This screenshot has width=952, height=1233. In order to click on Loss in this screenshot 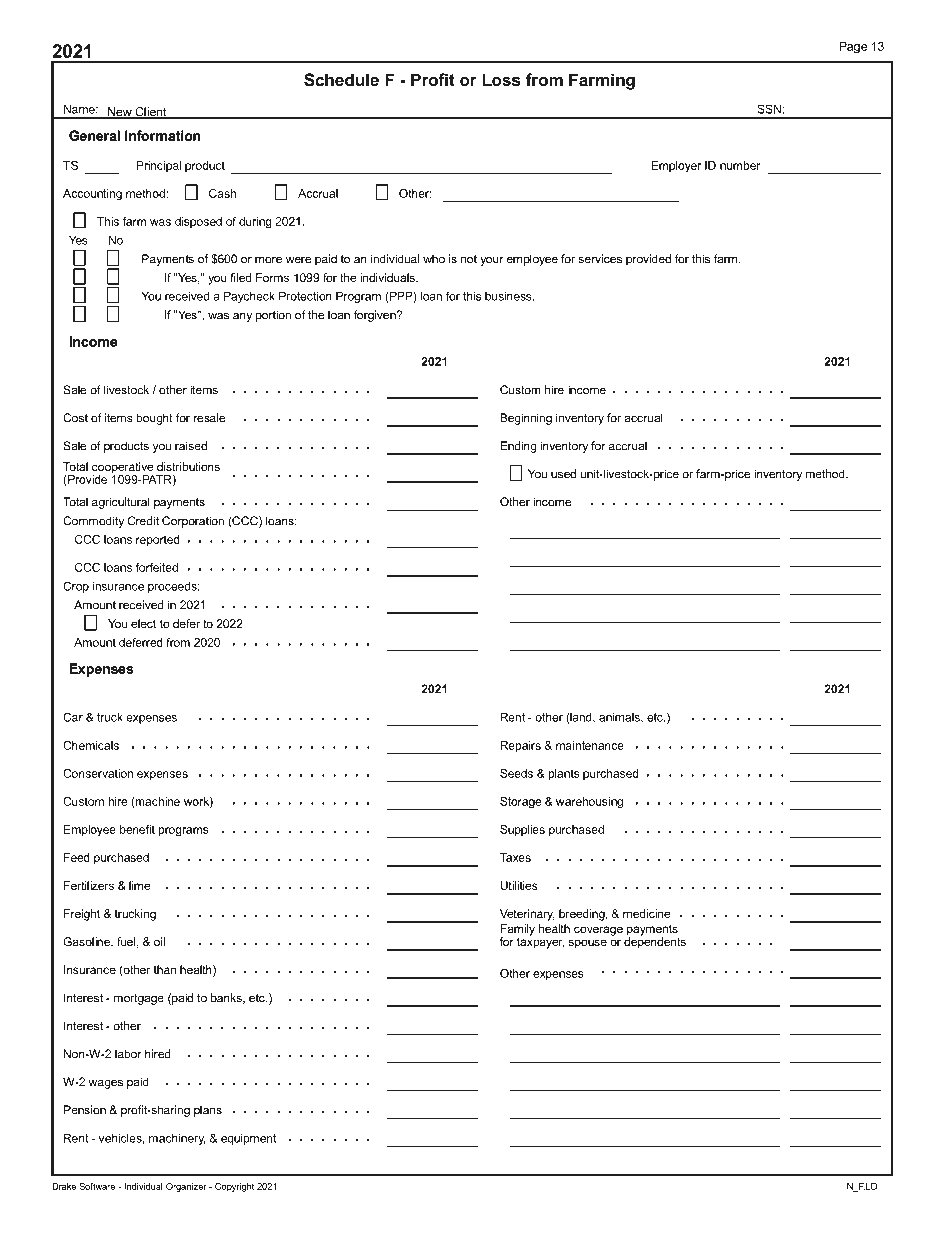, I will do `click(501, 79)`.
